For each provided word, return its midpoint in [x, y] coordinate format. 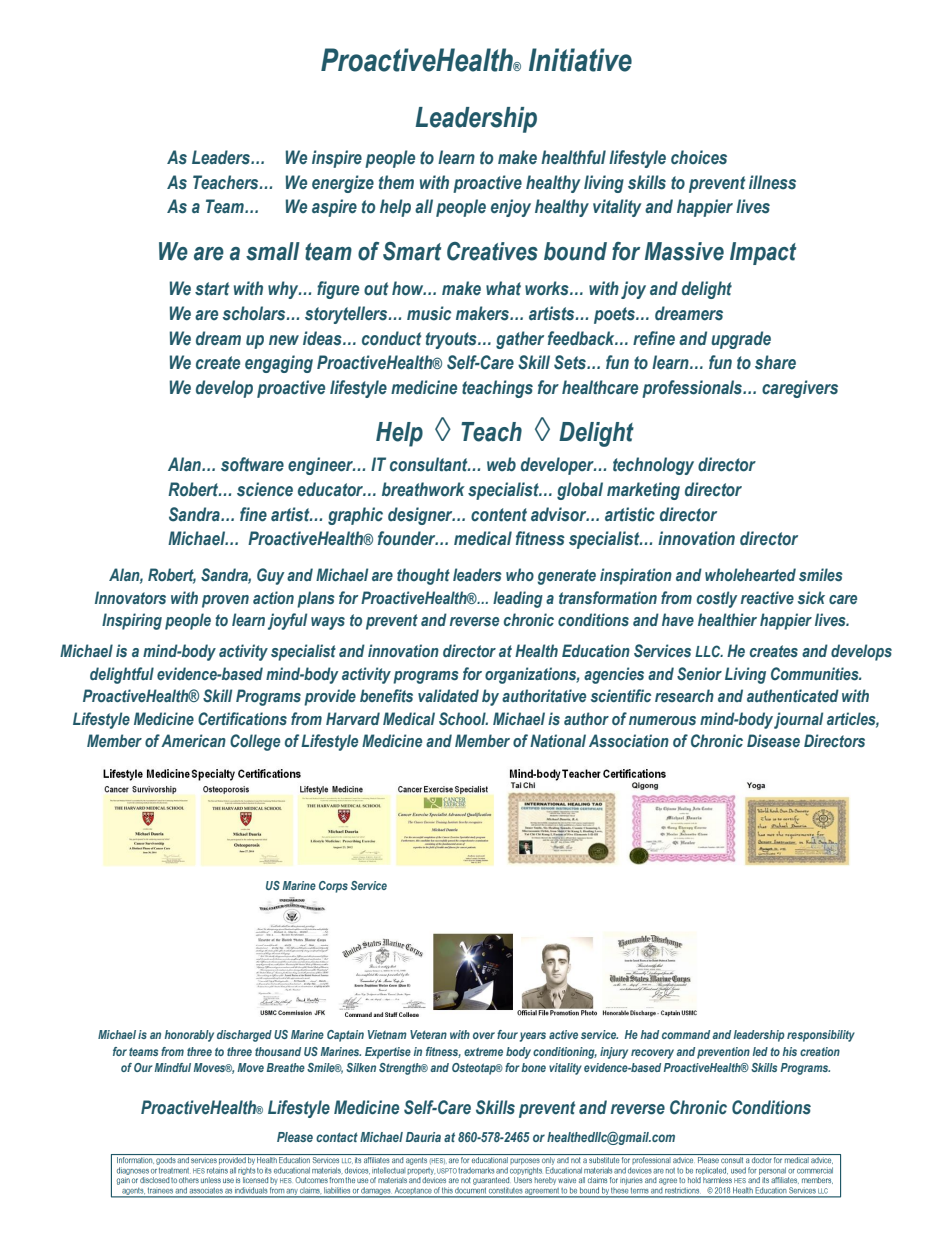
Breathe [285, 1067]
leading [518, 599]
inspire [337, 159]
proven [225, 601]
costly [717, 599]
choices [699, 157]
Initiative [580, 60]
